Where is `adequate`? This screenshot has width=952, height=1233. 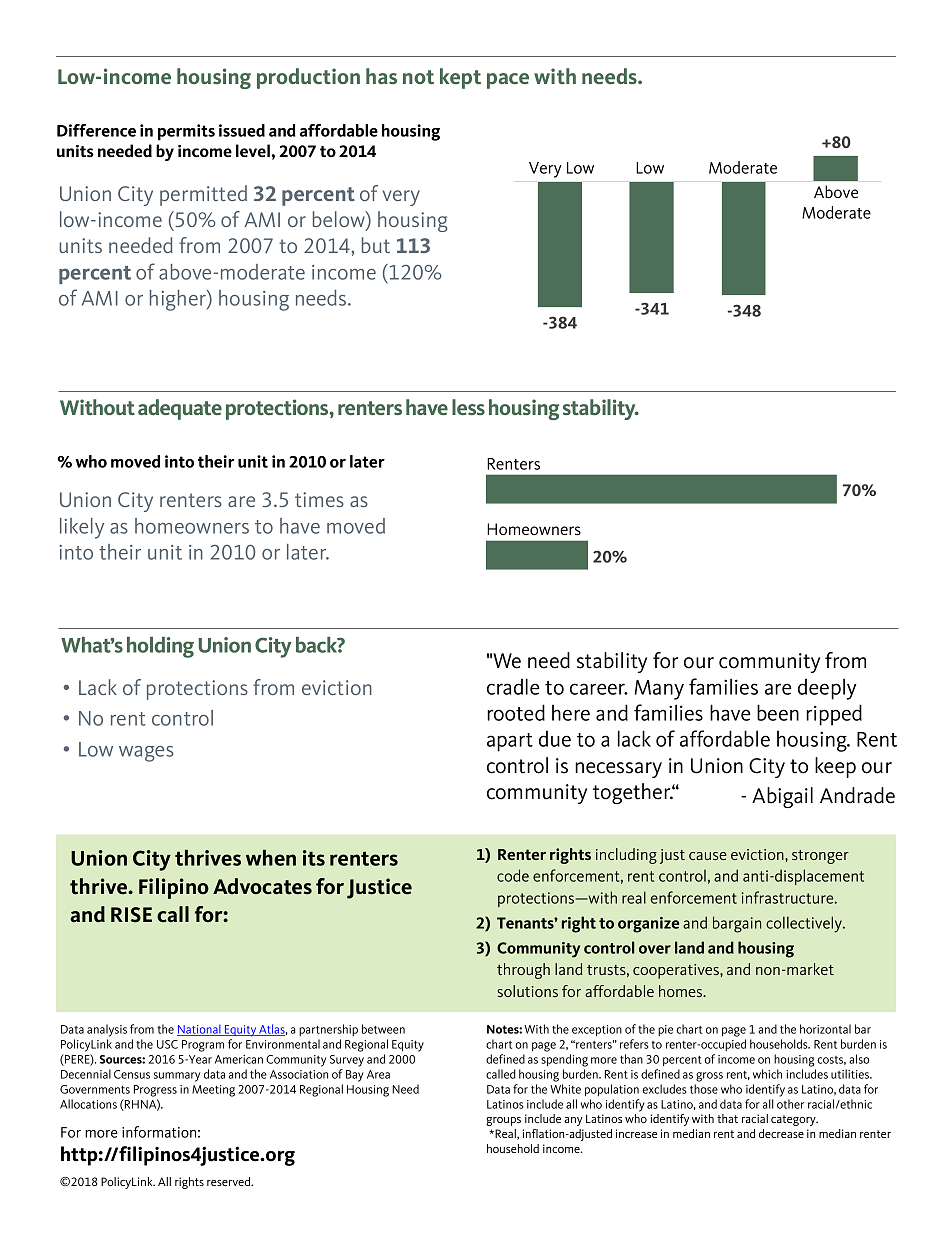 adequate is located at coordinates (180, 409).
